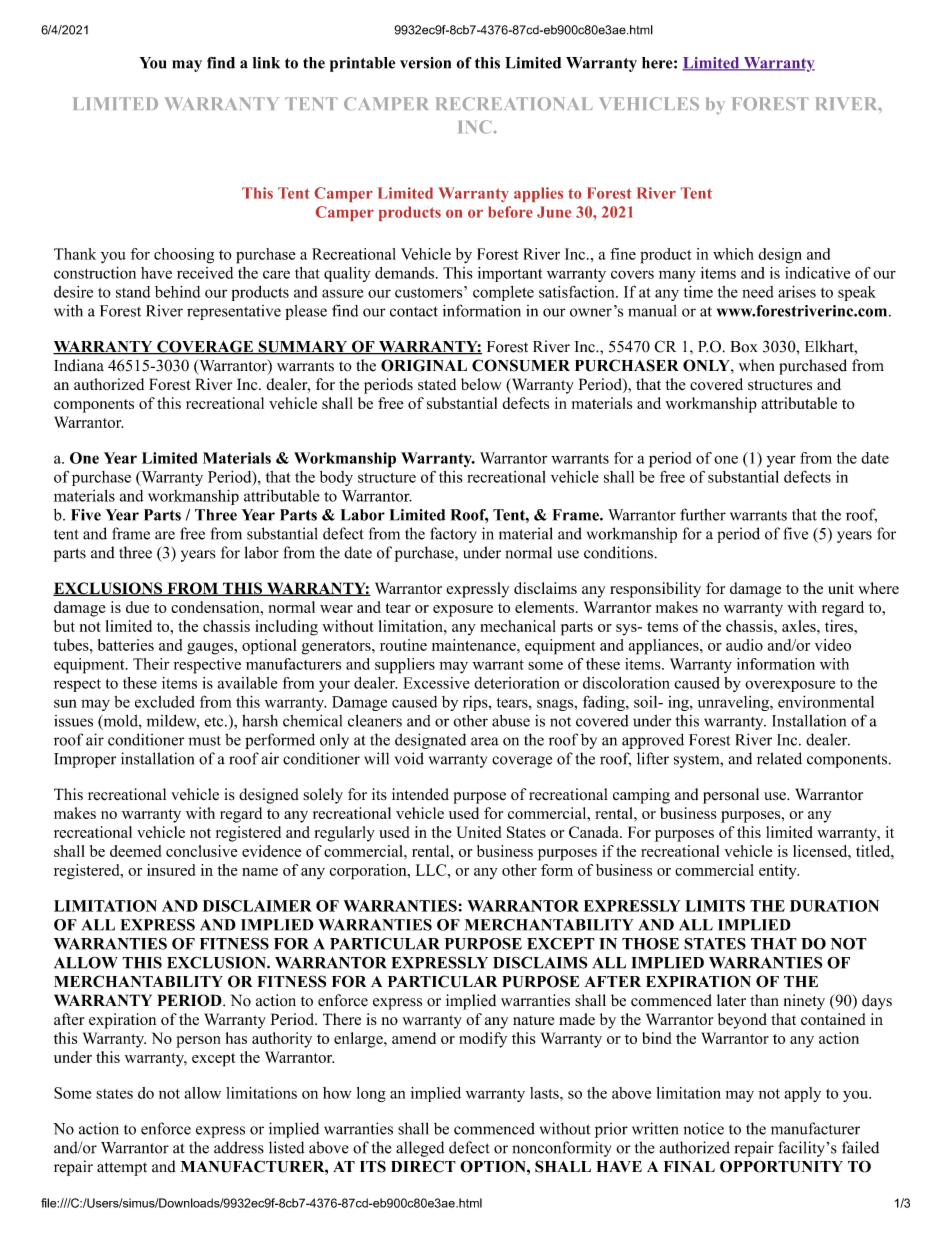 The width and height of the page is (952, 1234). Describe the element at coordinates (165, 702) in the page. I see `excluded` at that location.
